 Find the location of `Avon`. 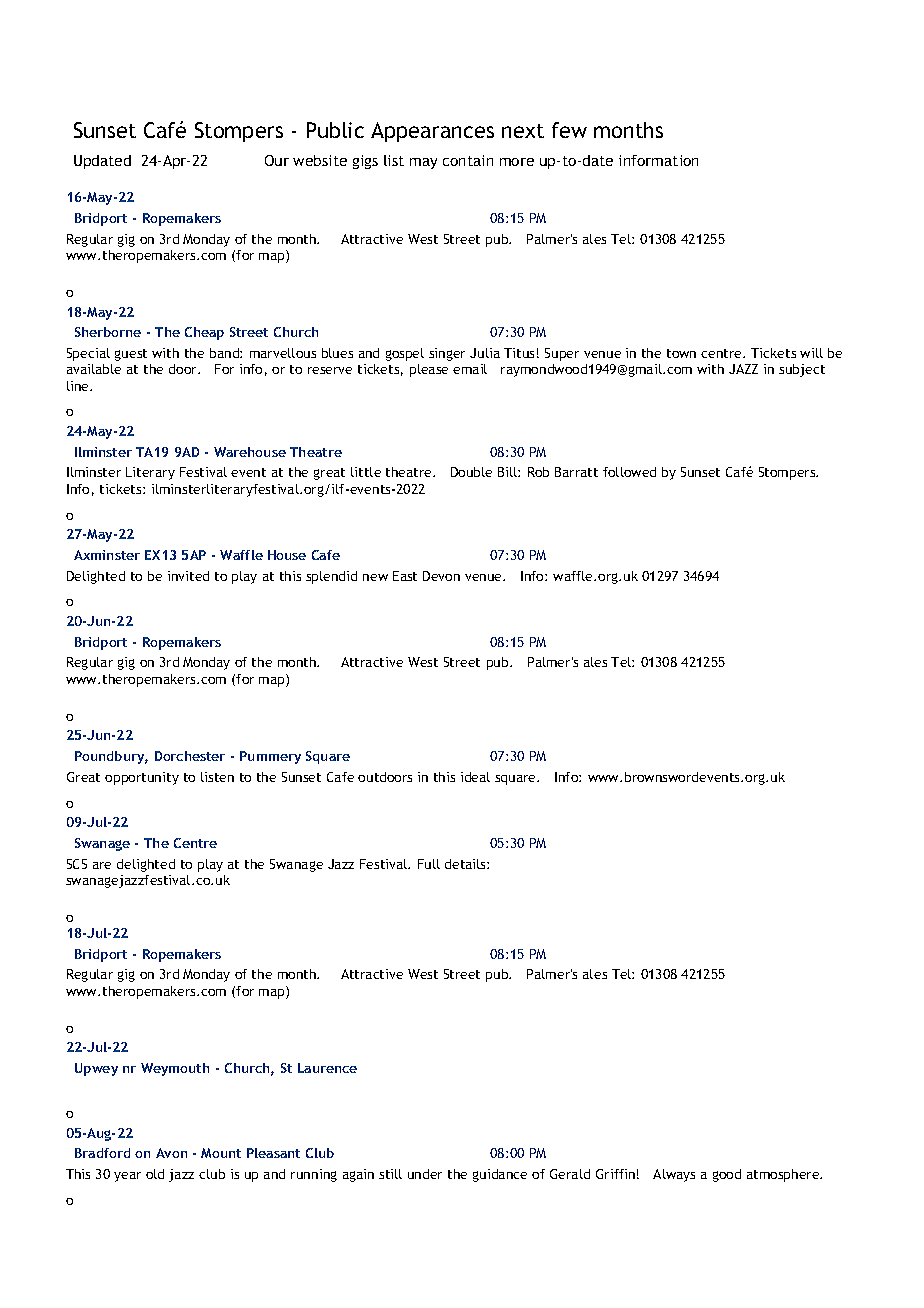

Avon is located at coordinates (171, 1153).
